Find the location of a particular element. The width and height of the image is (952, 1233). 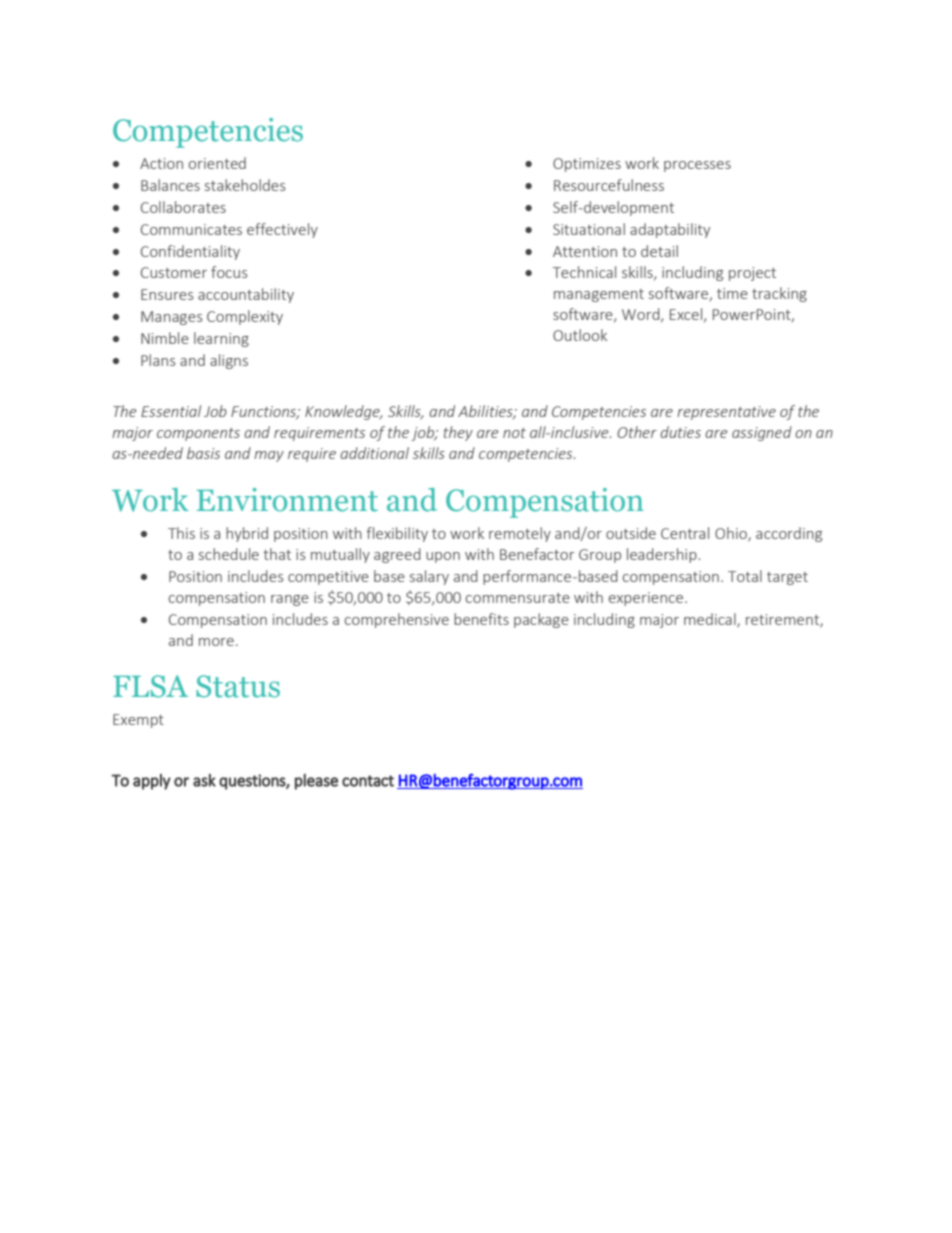

ask is located at coordinates (204, 780).
